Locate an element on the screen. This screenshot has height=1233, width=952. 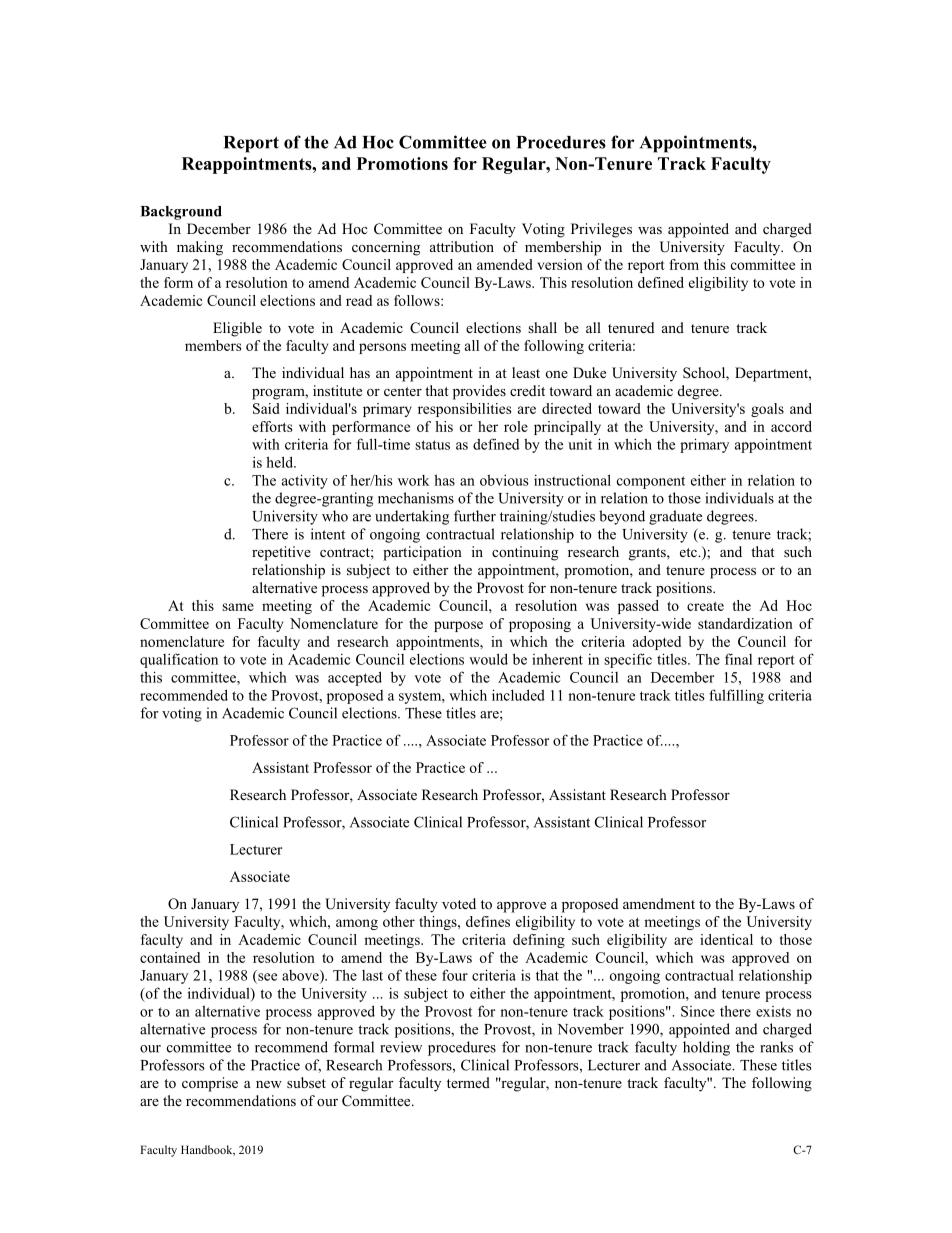
termed is located at coordinates (468, 1082).
